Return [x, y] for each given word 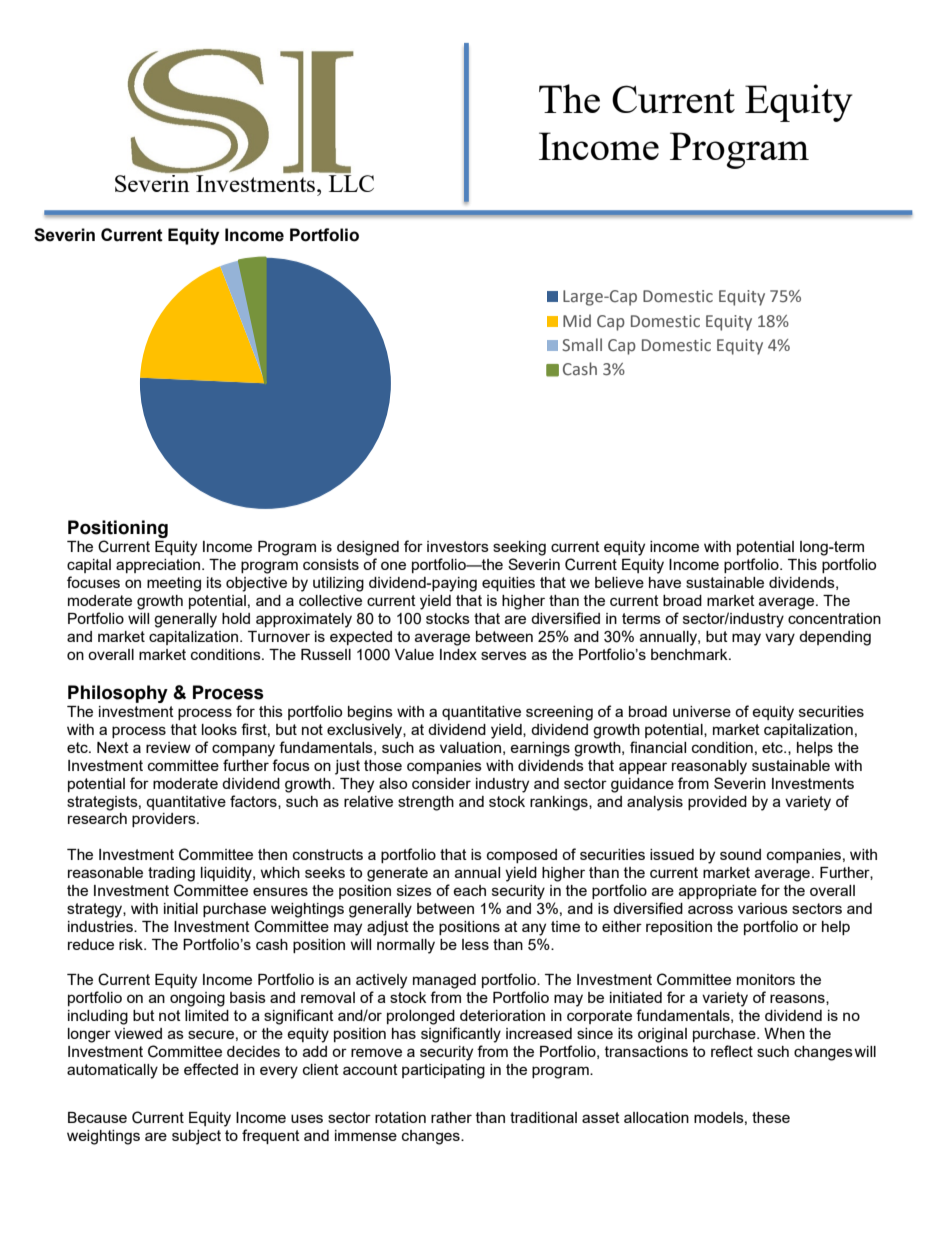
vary [780, 639]
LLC [351, 183]
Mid [577, 321]
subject [196, 1137]
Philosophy [118, 694]
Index [458, 654]
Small [582, 345]
